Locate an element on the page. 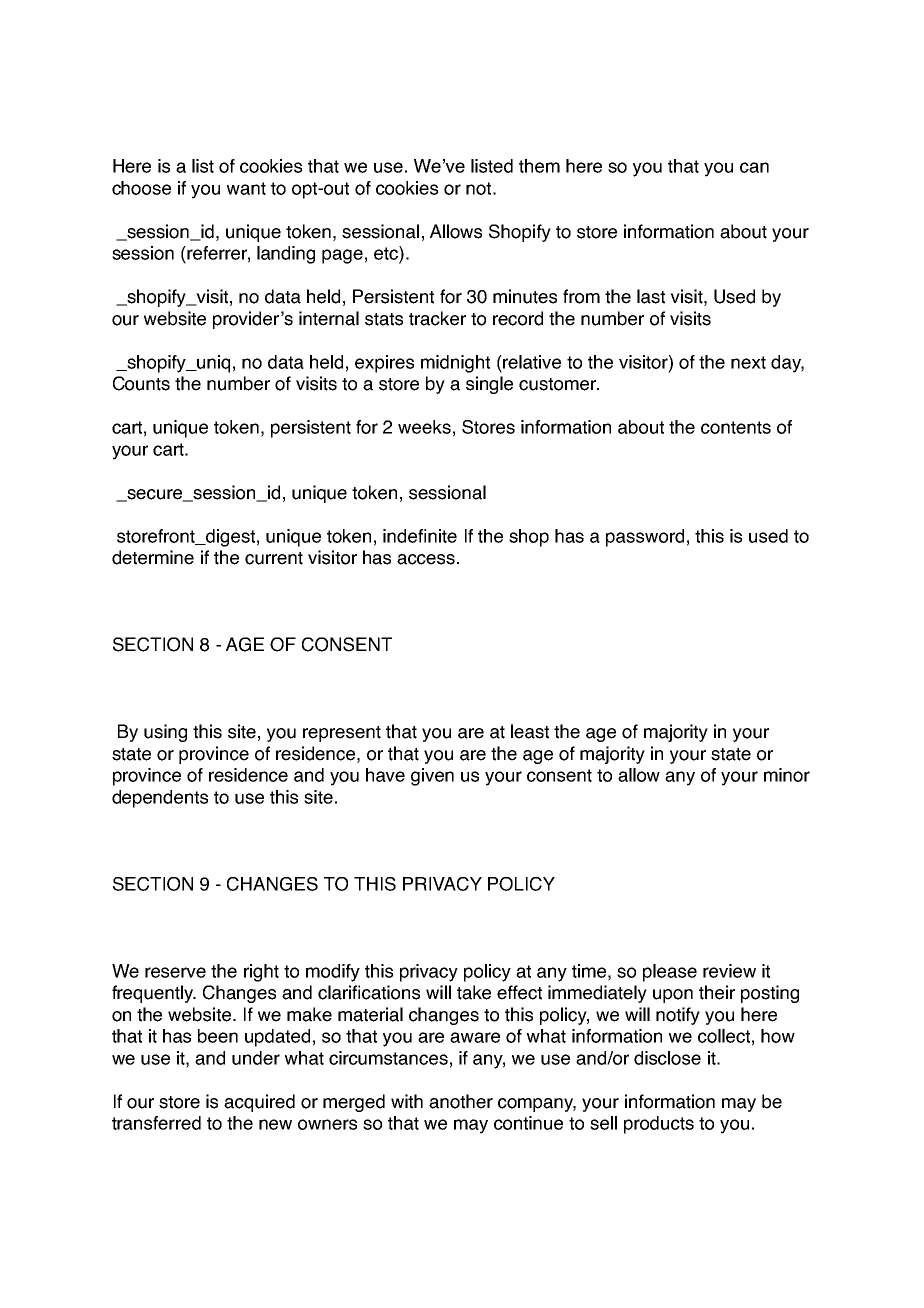 This page has height=1308, width=924. them is located at coordinates (539, 166).
